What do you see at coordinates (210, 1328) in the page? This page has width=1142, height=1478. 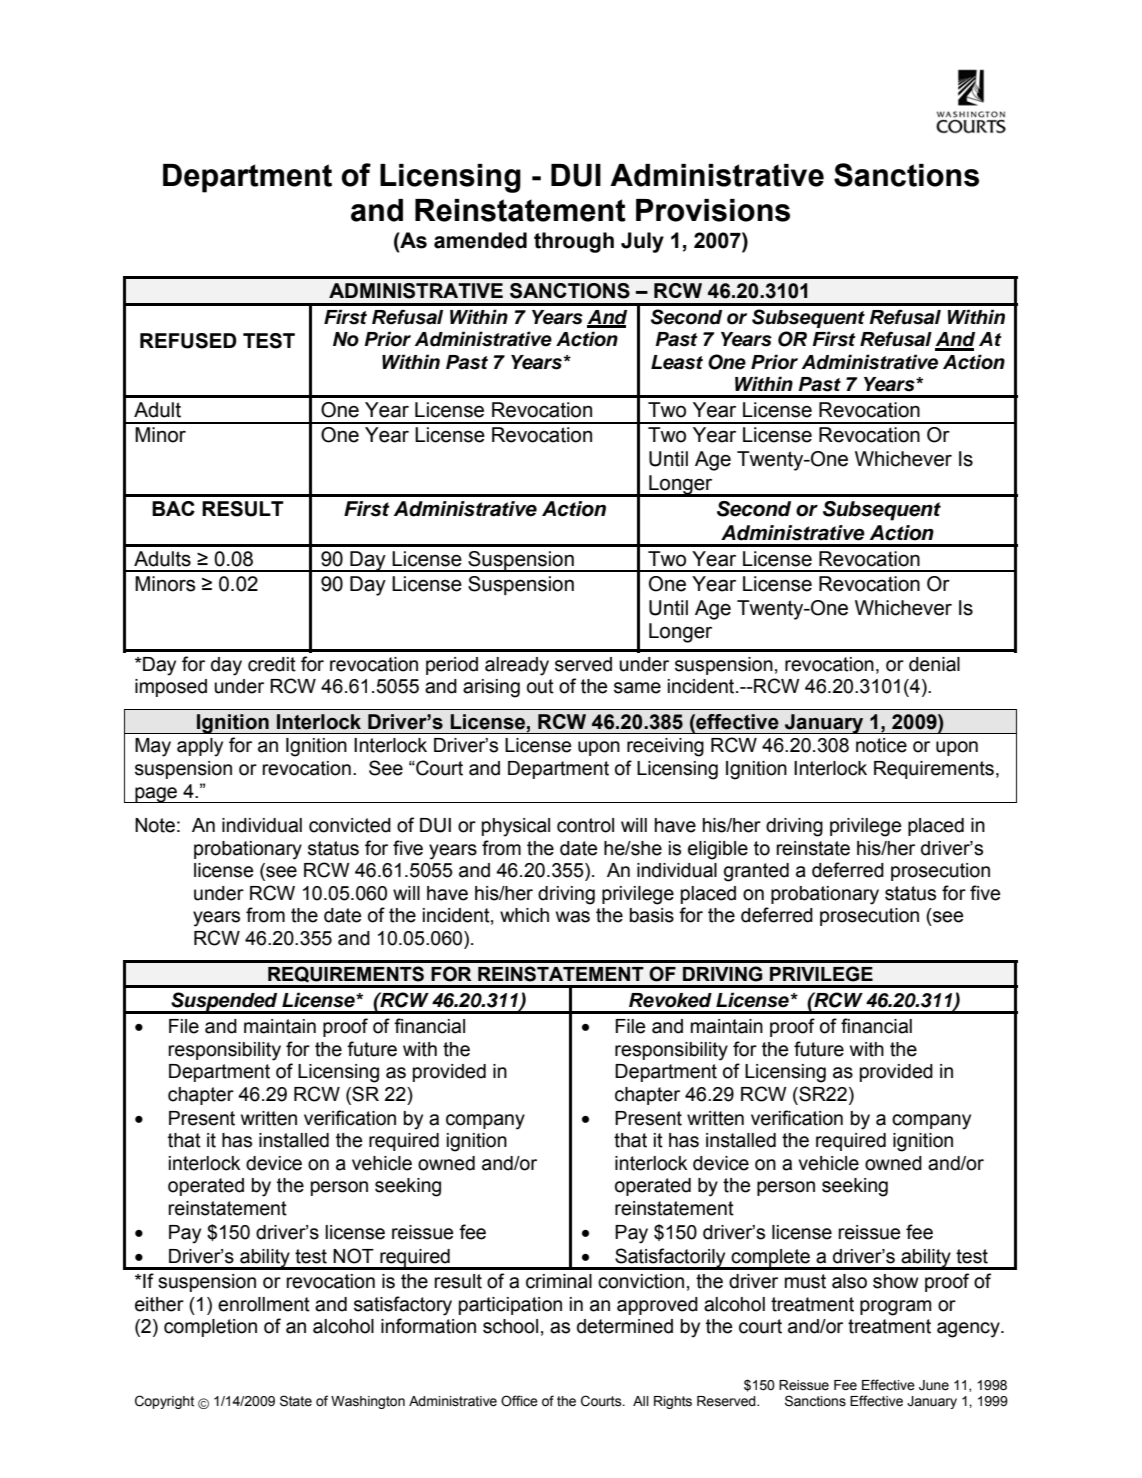 I see `completion` at bounding box center [210, 1328].
